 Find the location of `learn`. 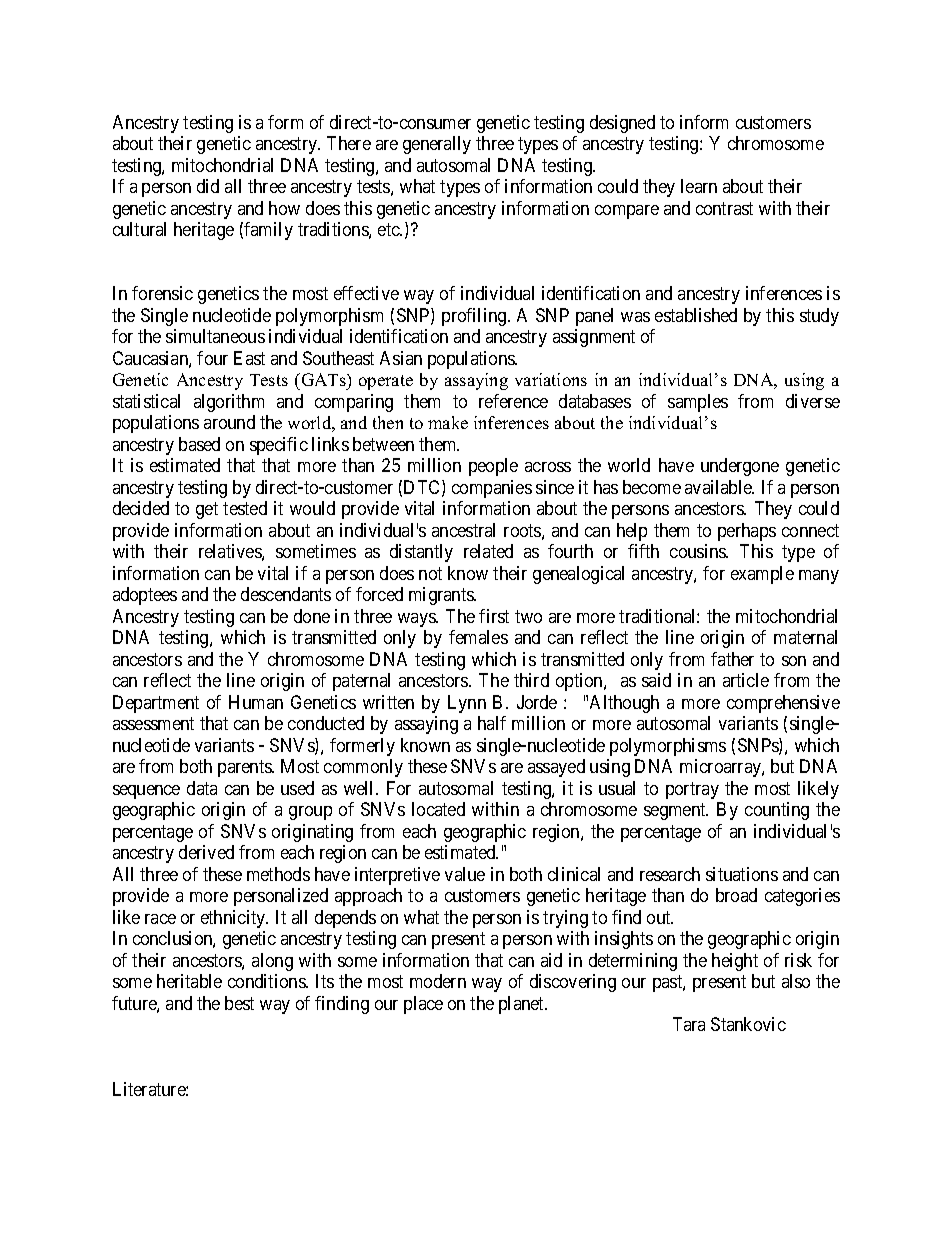

learn is located at coordinates (699, 186).
